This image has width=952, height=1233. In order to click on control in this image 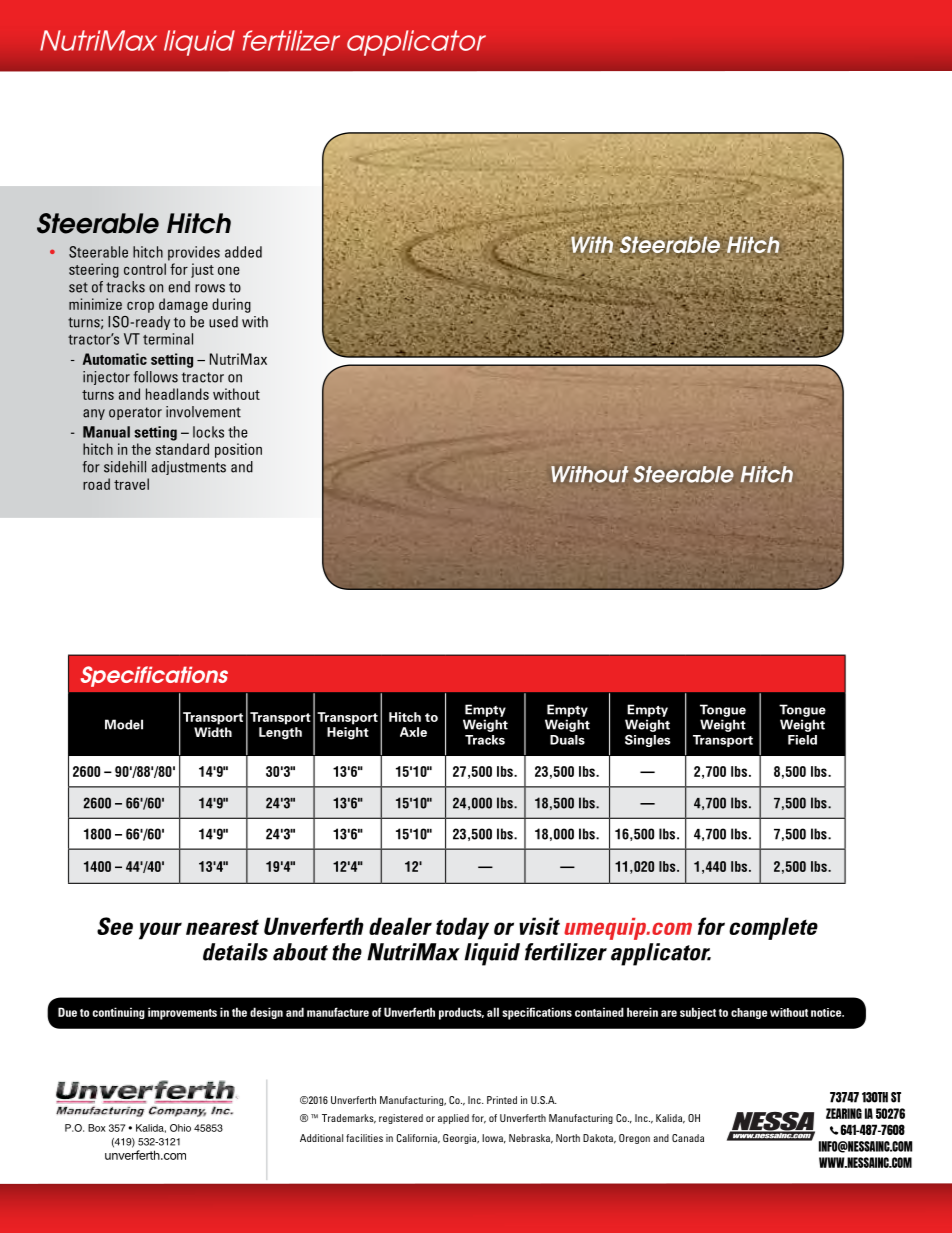, I will do `click(145, 269)`.
